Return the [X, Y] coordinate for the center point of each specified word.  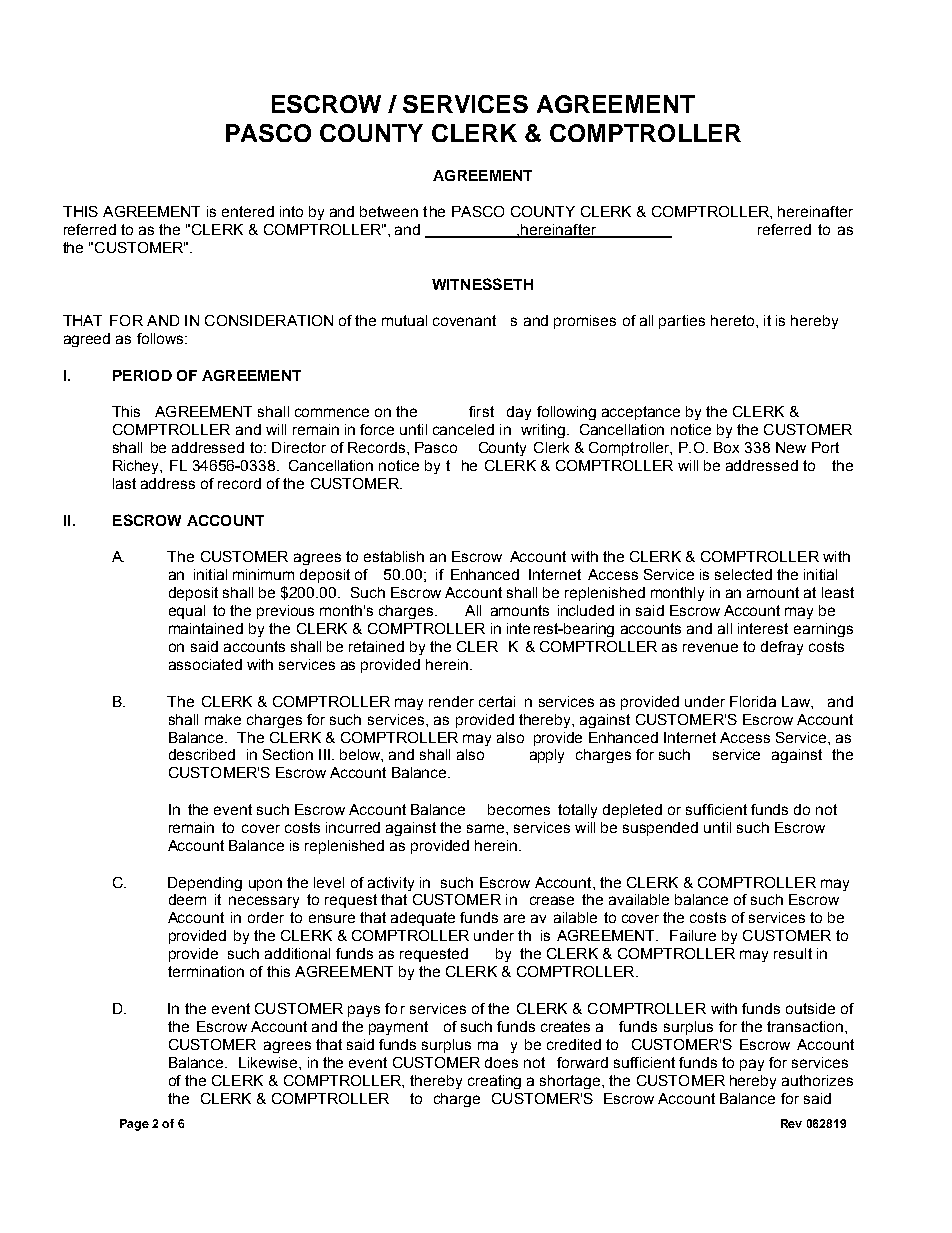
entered [248, 211]
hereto [732, 320]
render [451, 701]
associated [205, 664]
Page [134, 1125]
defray [782, 648]
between [389, 211]
